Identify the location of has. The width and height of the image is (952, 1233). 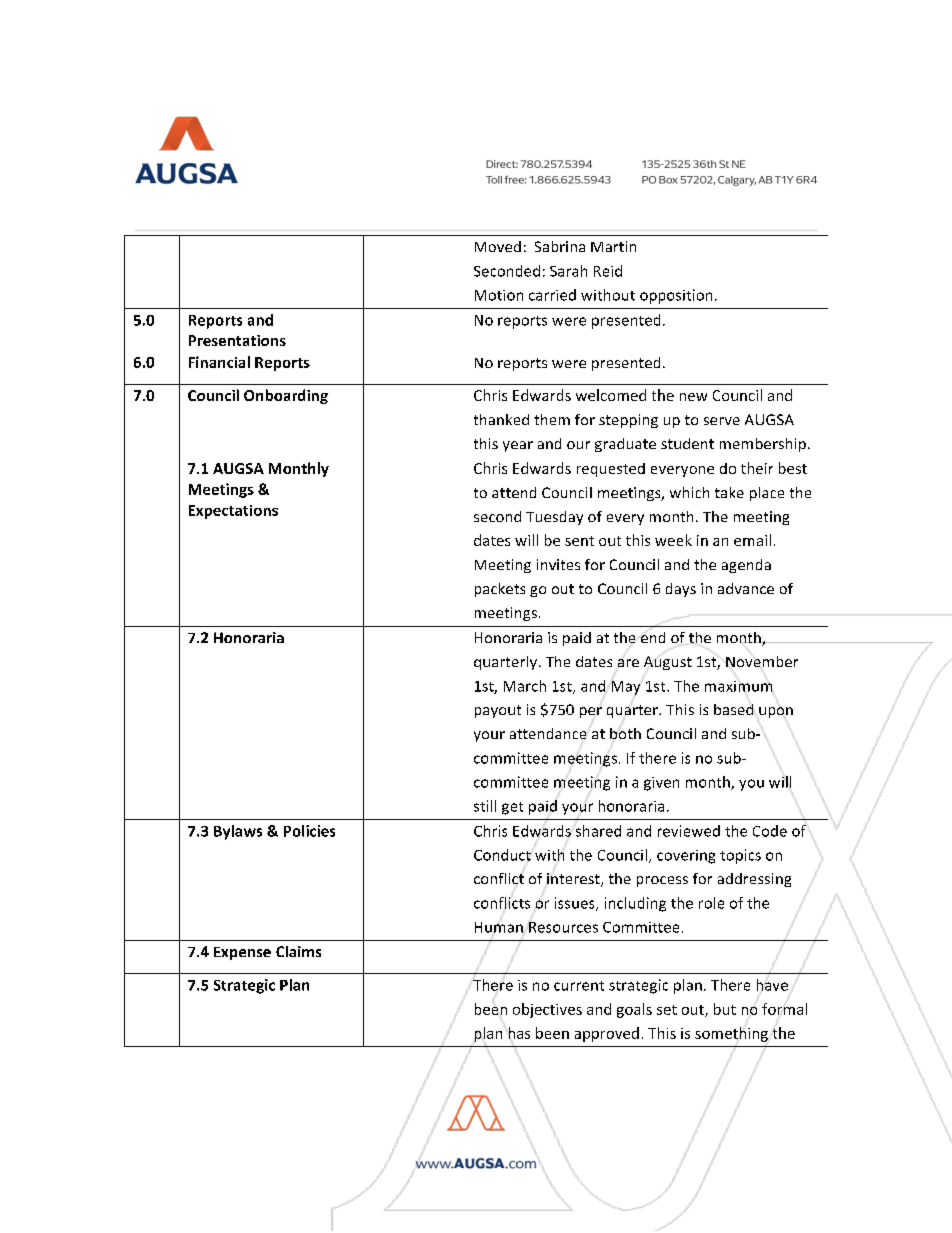
(518, 1034).
